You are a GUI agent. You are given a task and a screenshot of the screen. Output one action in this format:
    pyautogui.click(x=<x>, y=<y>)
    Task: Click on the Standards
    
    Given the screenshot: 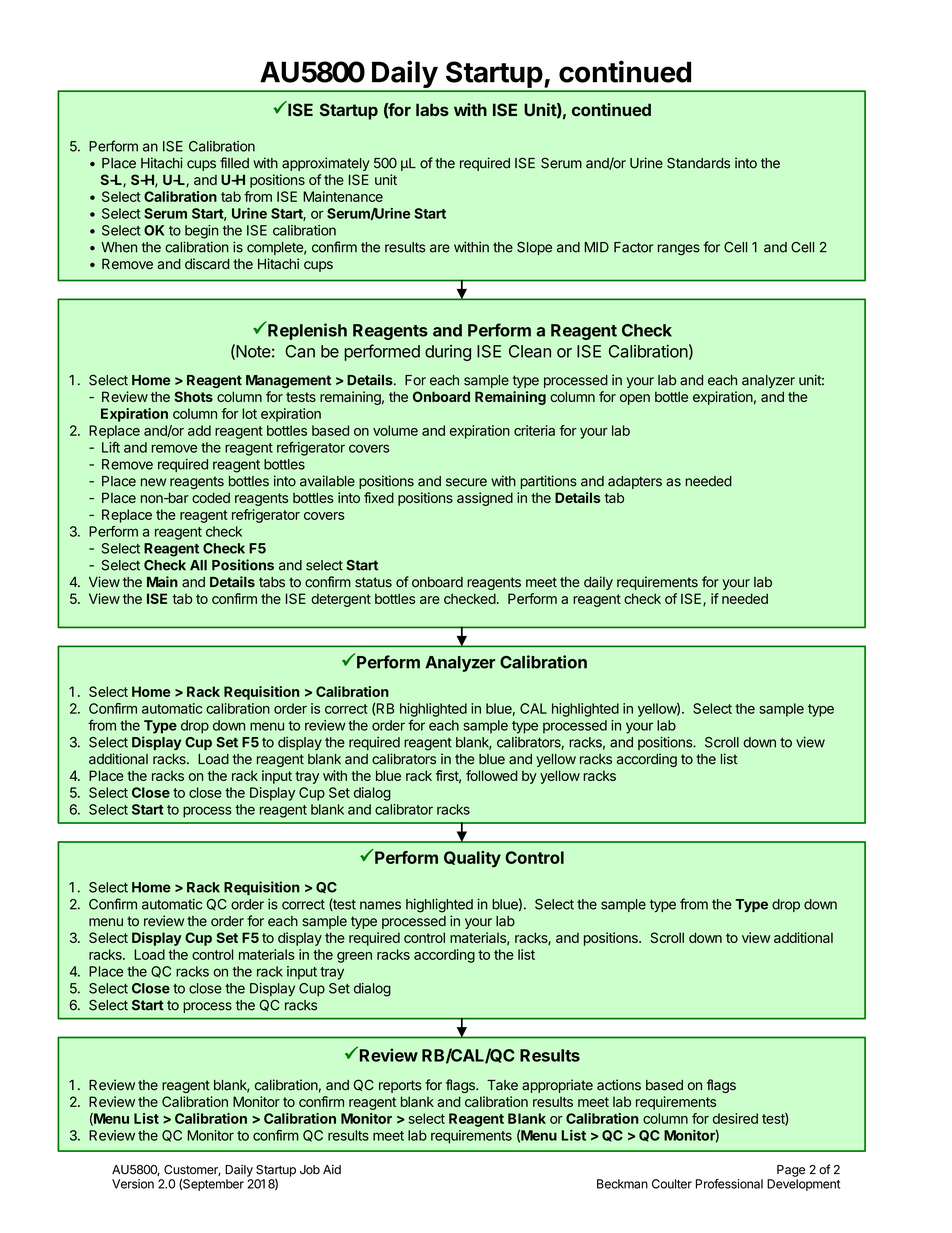 What is the action you would take?
    pyautogui.click(x=698, y=163)
